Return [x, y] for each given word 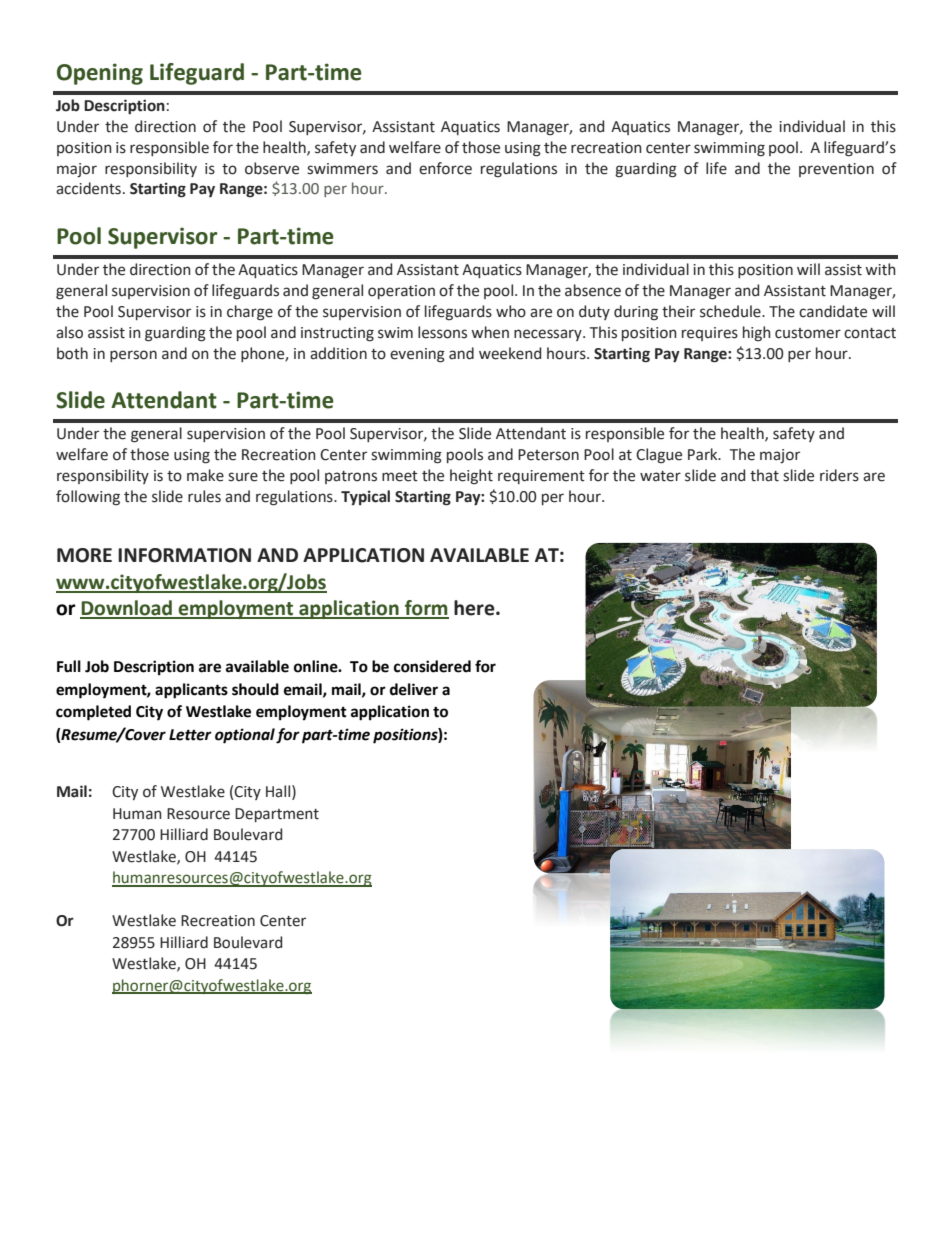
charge [250, 313]
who [511, 311]
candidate [833, 311]
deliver [414, 689]
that [764, 475]
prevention [836, 170]
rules [204, 496]
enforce [445, 168]
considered [432, 666]
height [471, 477]
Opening [100, 74]
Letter [190, 735]
